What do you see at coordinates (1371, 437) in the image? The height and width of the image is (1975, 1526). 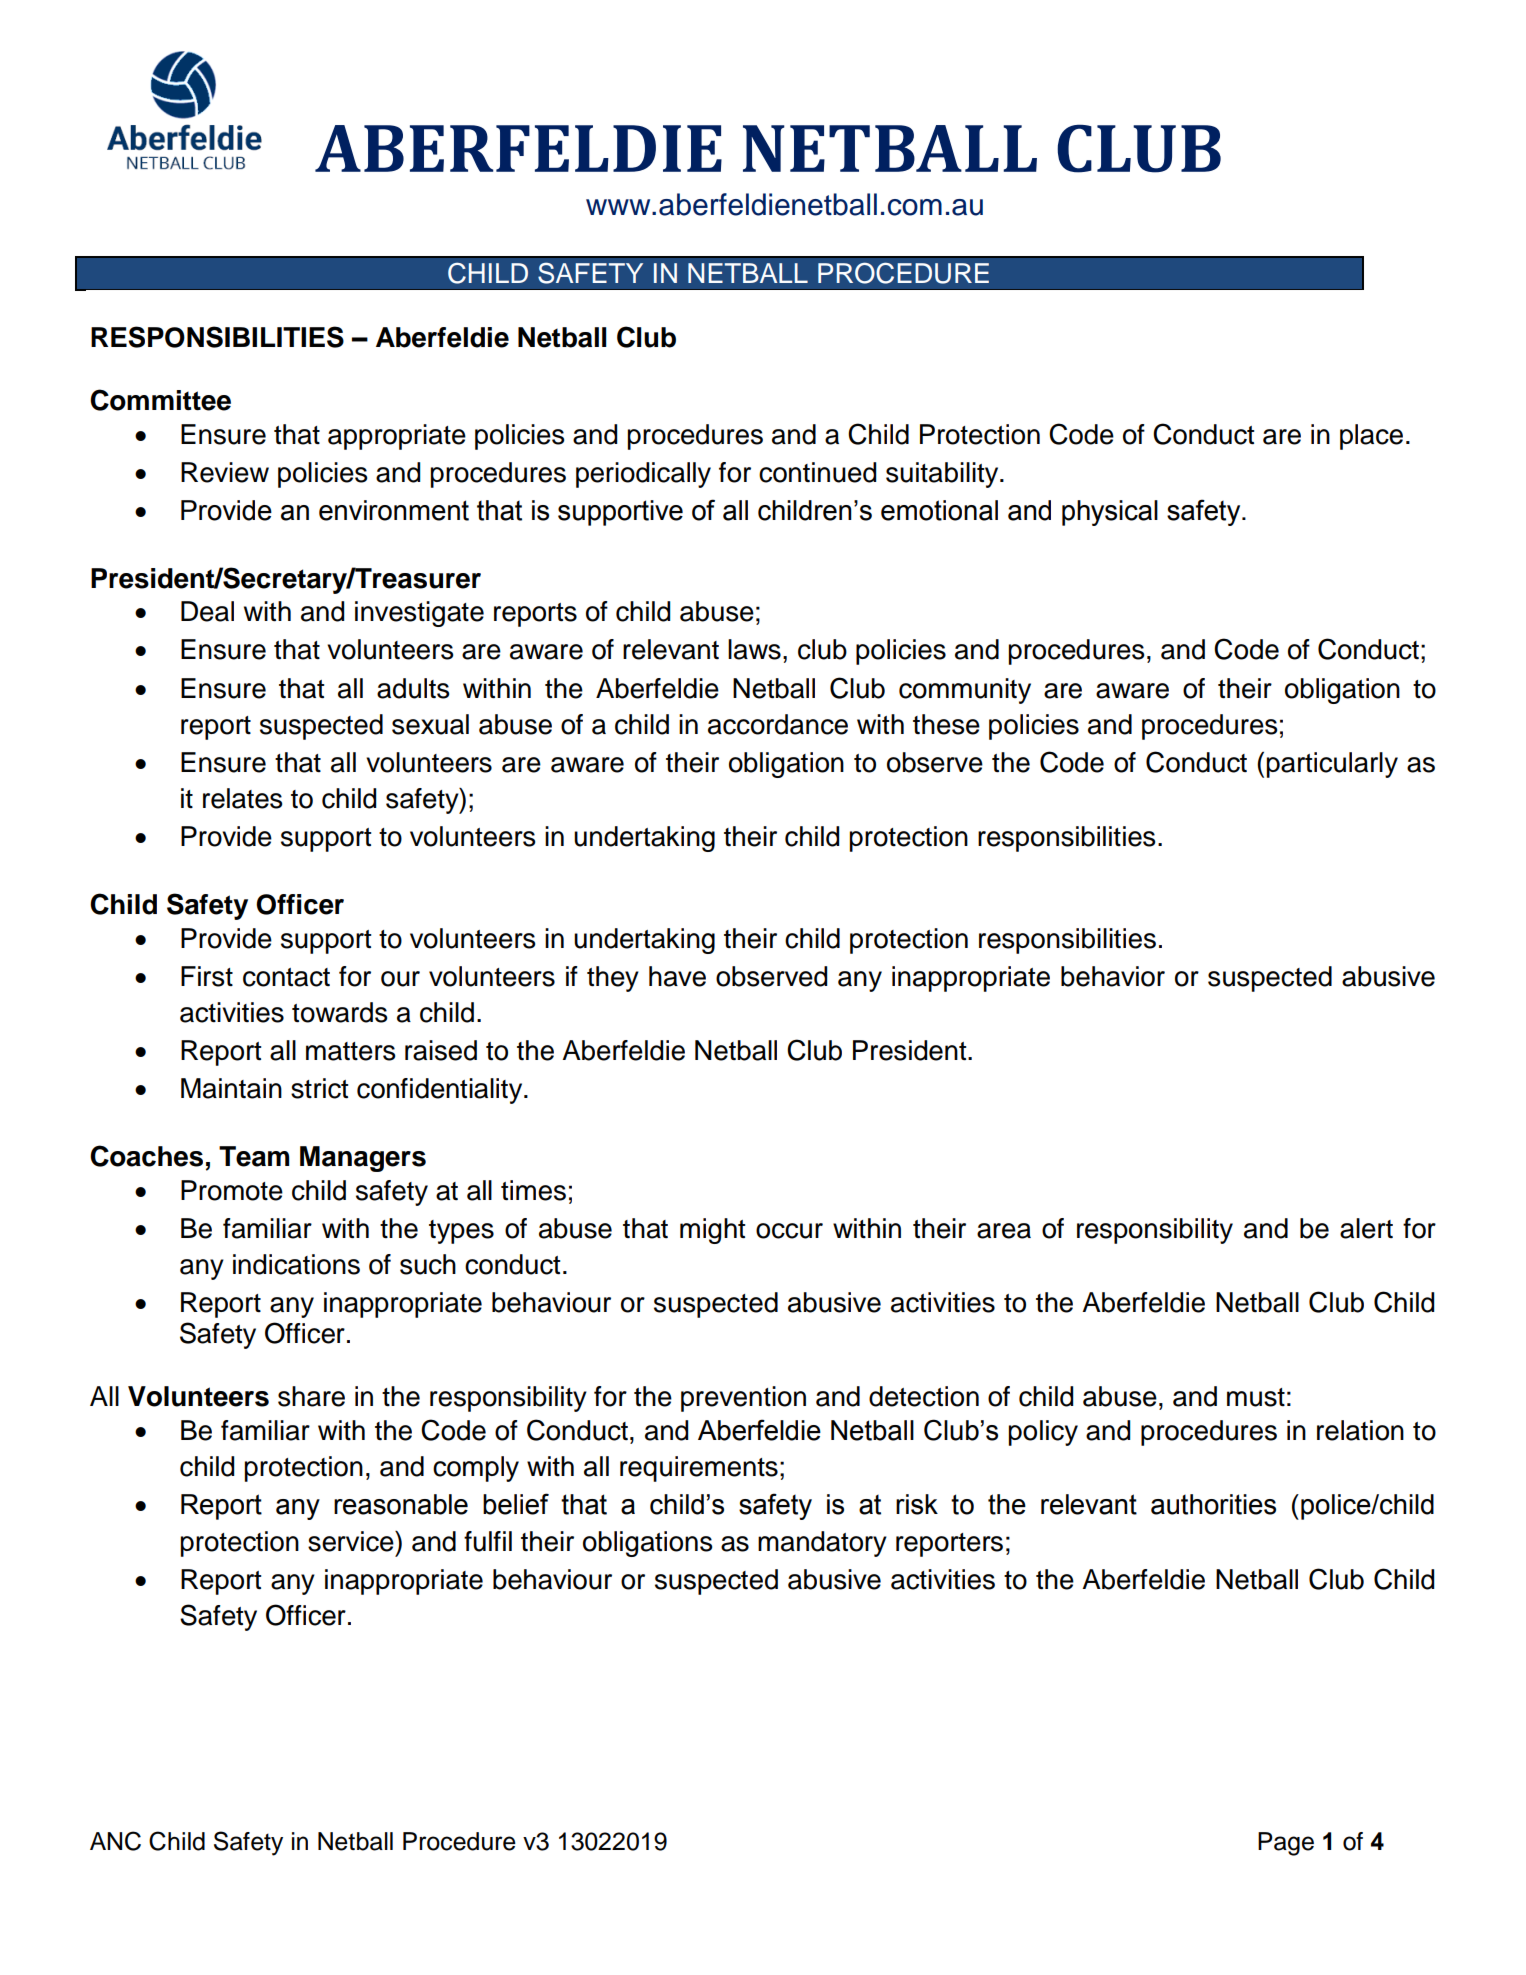 I see `place` at bounding box center [1371, 437].
